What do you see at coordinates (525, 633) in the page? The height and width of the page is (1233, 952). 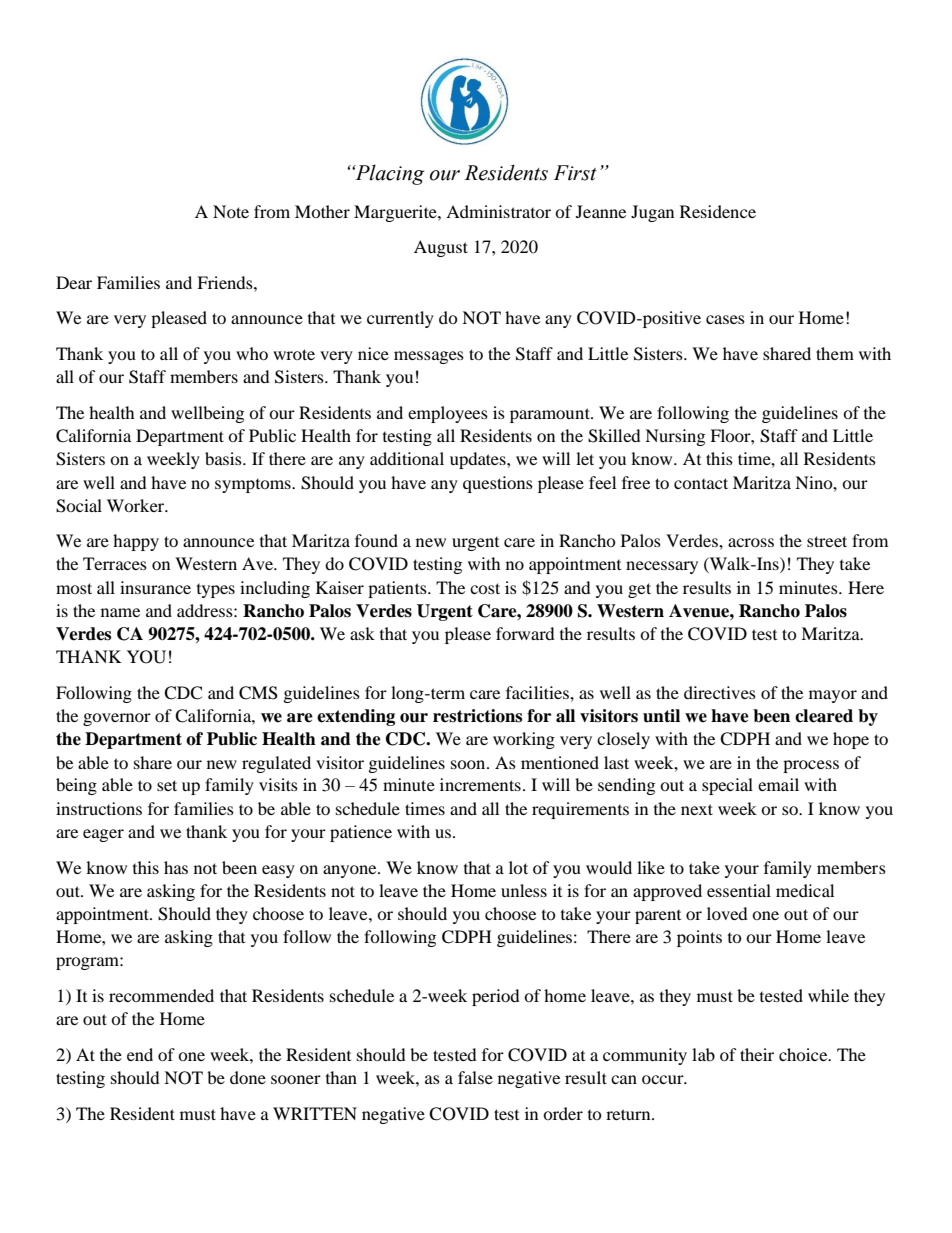 I see `forward` at bounding box center [525, 633].
